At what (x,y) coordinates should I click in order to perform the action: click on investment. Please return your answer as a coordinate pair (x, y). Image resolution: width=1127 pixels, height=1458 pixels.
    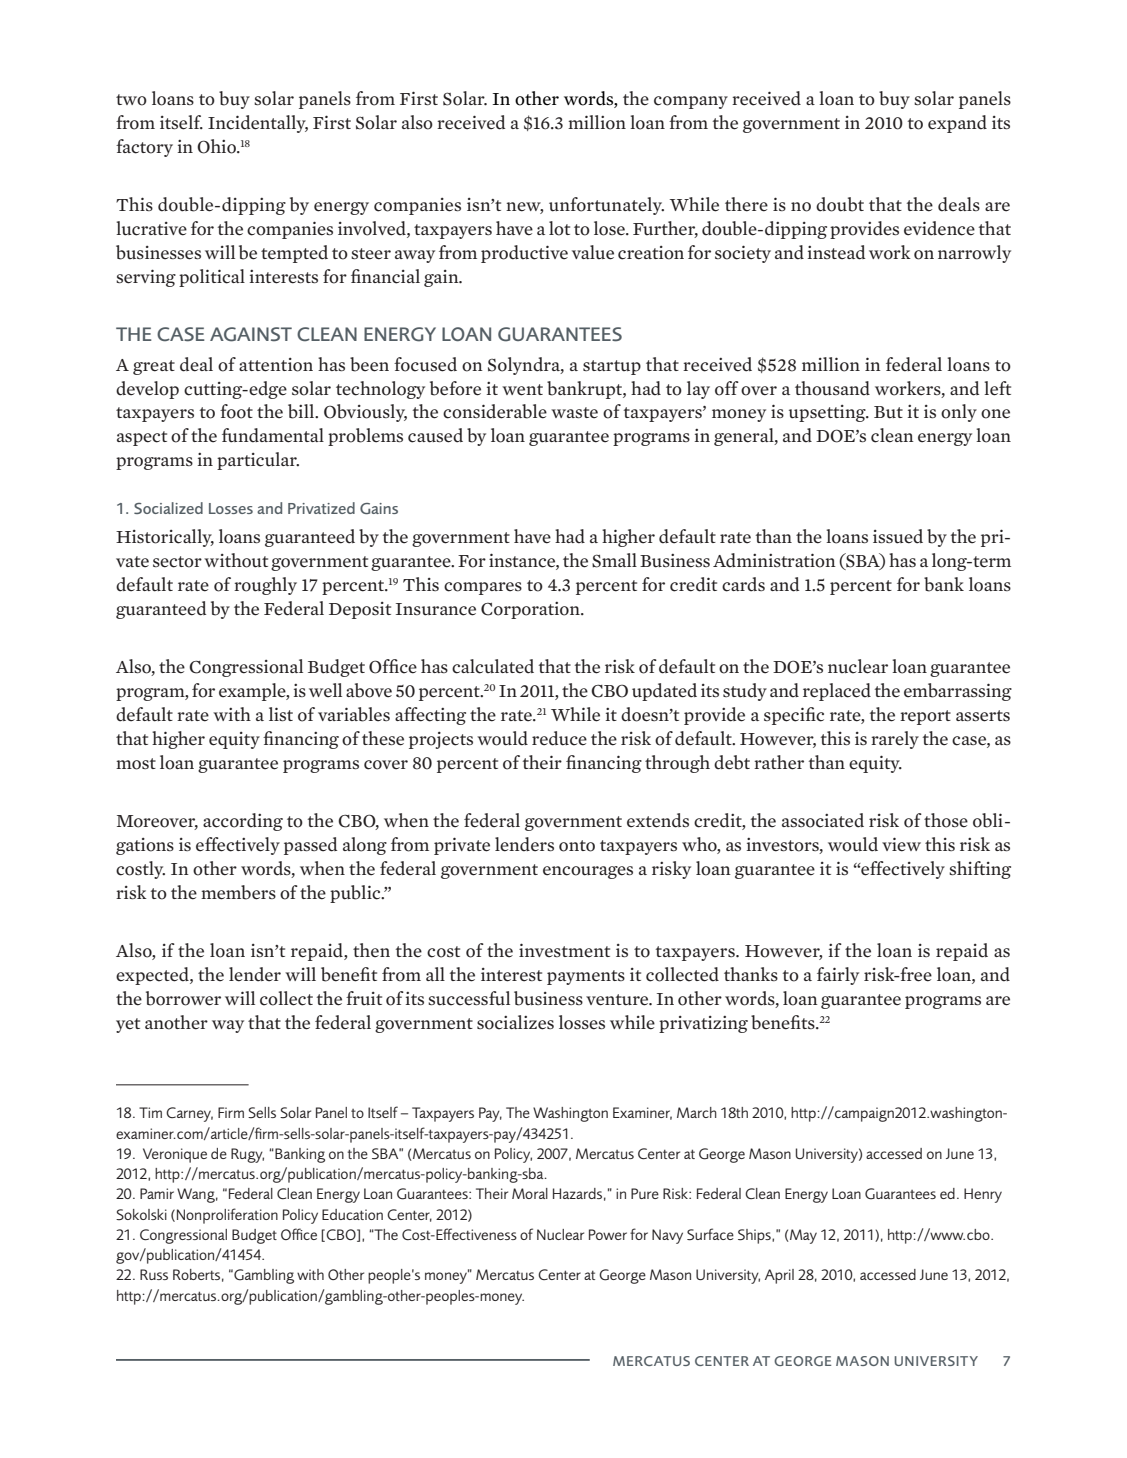
    Looking at the image, I should click on (564, 950).
